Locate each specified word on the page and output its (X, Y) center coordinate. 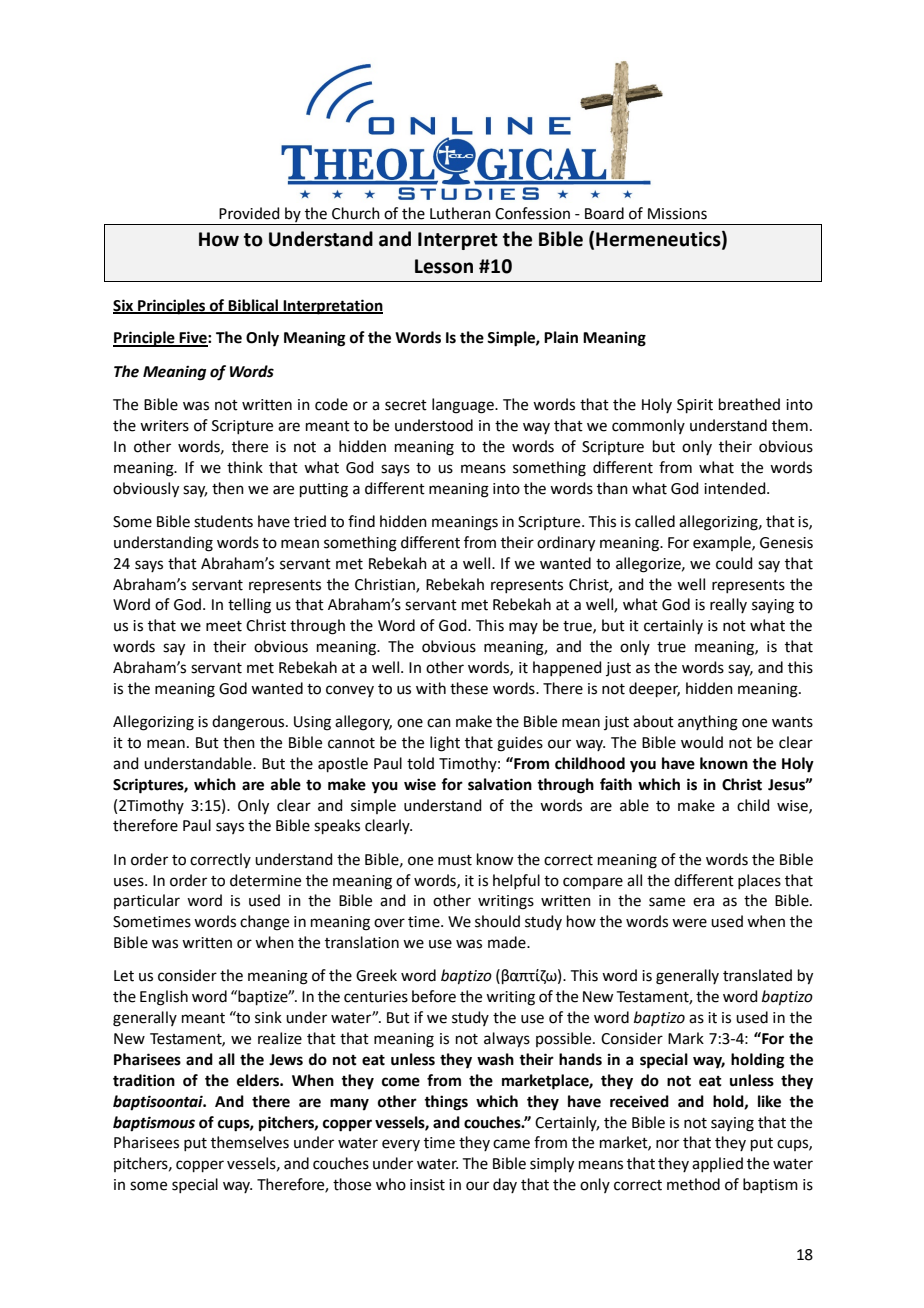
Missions (677, 214)
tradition (144, 1080)
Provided (249, 213)
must (455, 860)
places (759, 881)
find (361, 521)
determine (265, 880)
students (223, 521)
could (734, 563)
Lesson (444, 266)
